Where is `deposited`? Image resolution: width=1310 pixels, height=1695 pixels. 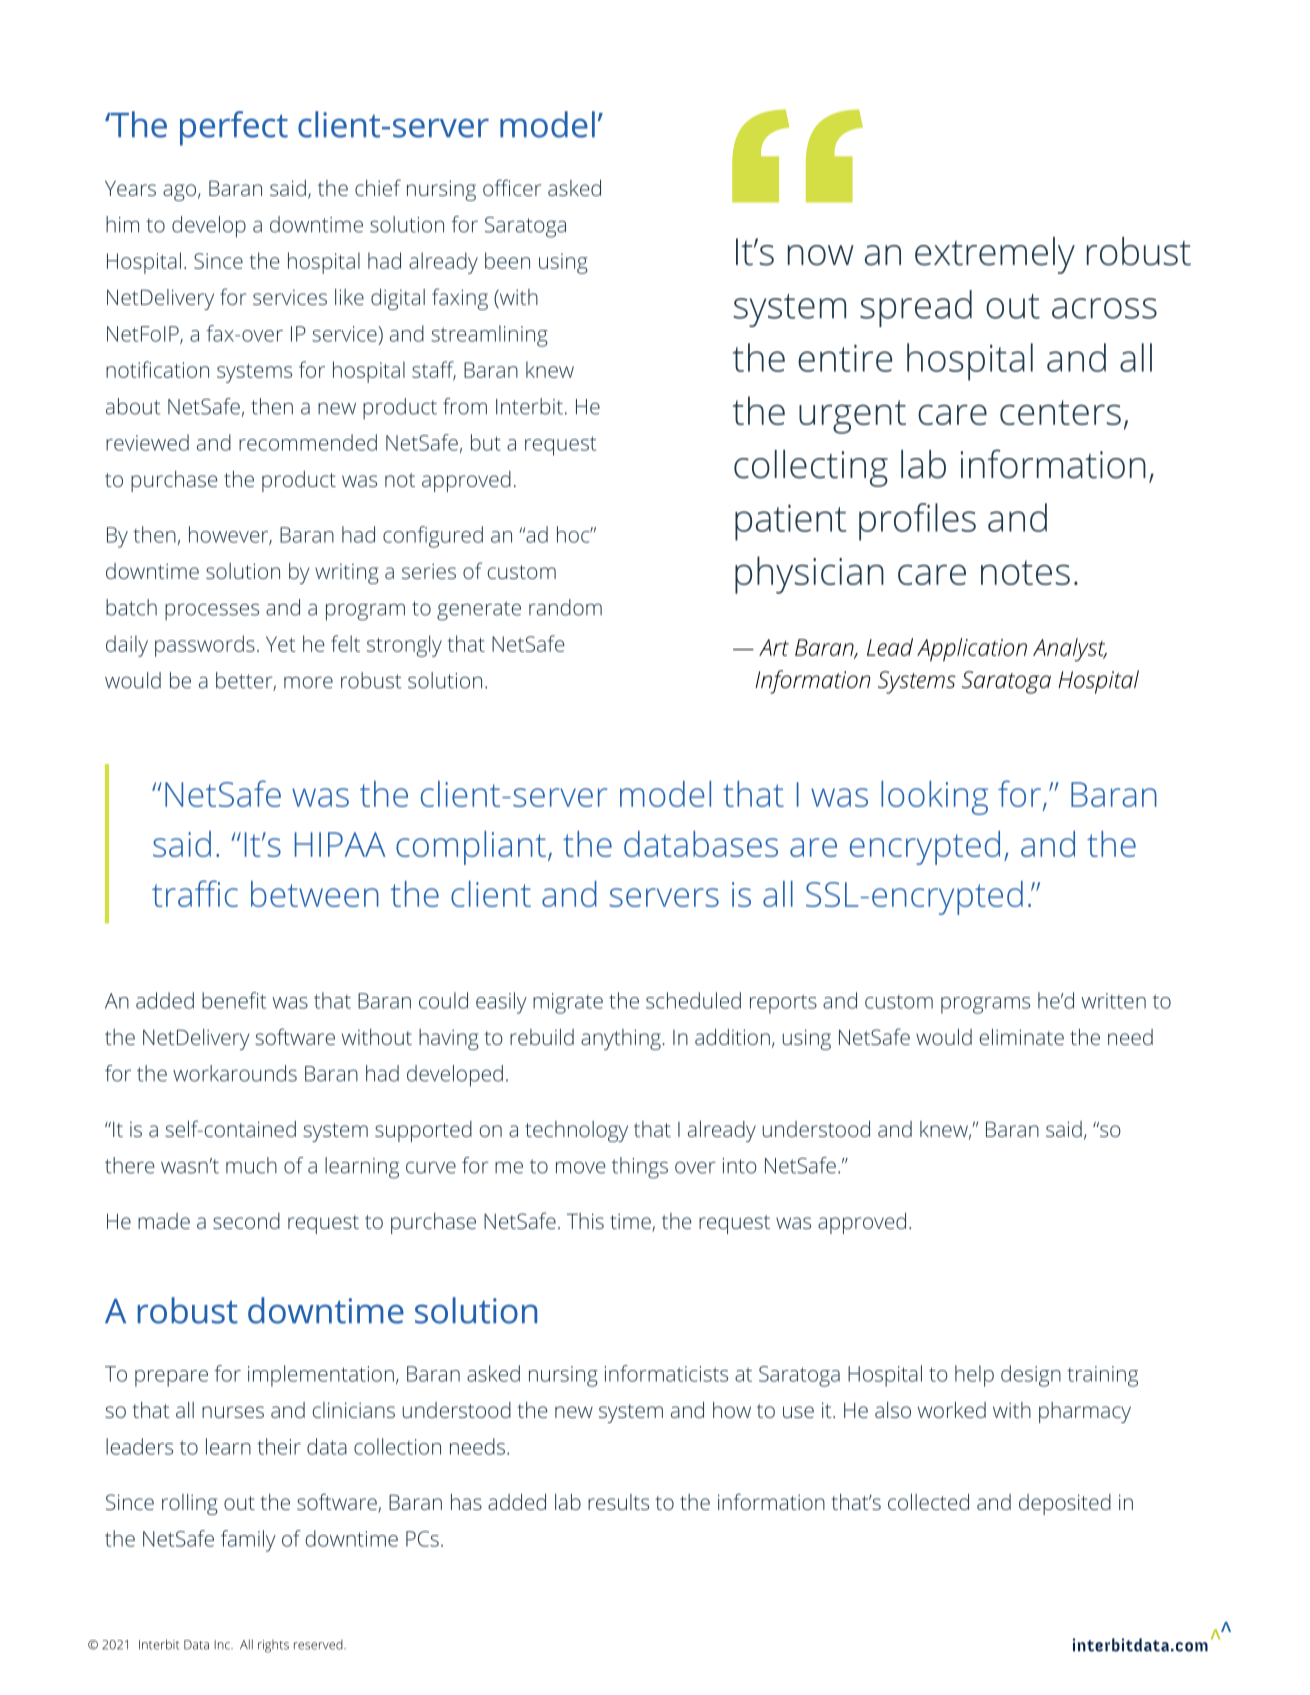 deposited is located at coordinates (1065, 1504).
